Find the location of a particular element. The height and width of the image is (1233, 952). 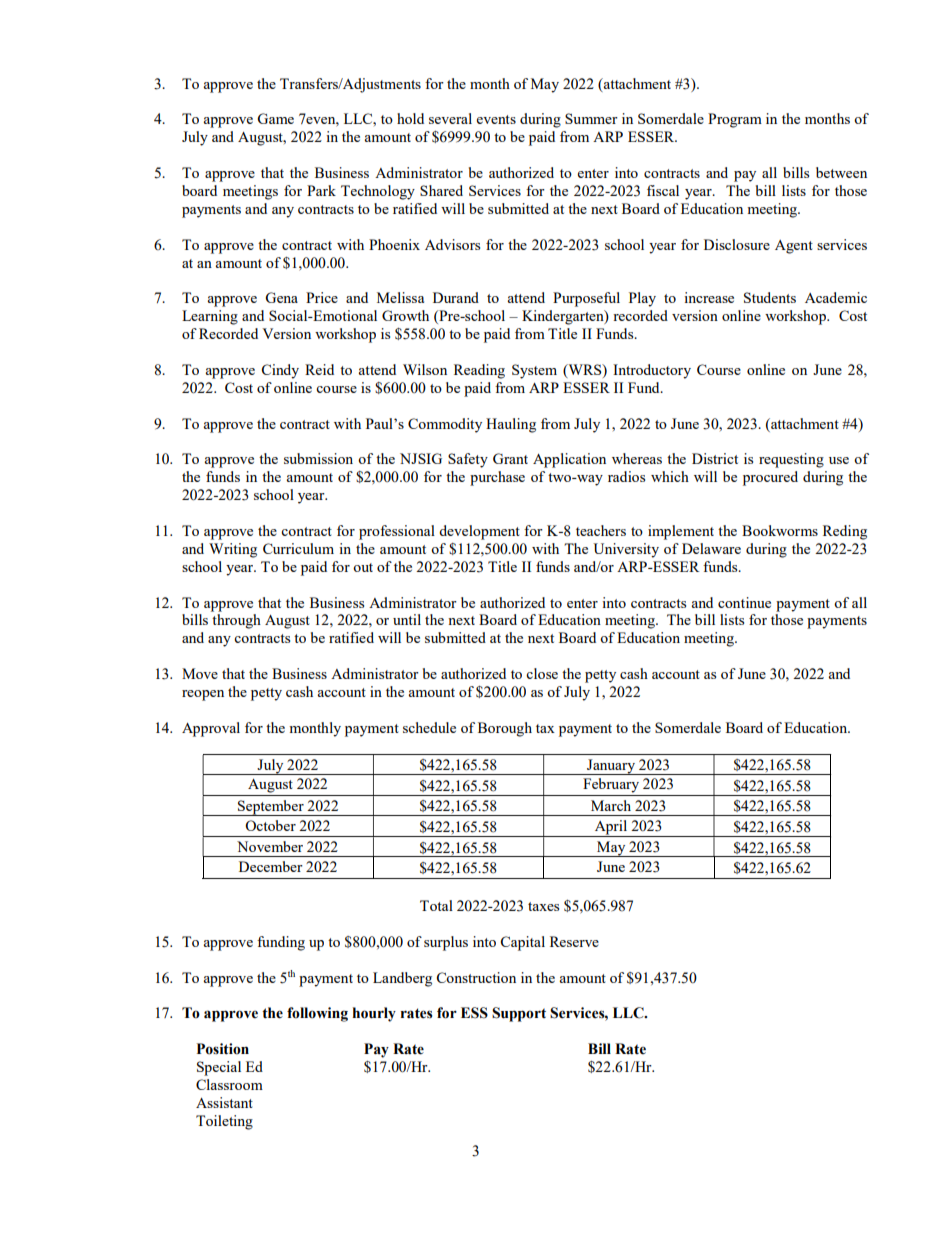

close is located at coordinates (542, 673).
